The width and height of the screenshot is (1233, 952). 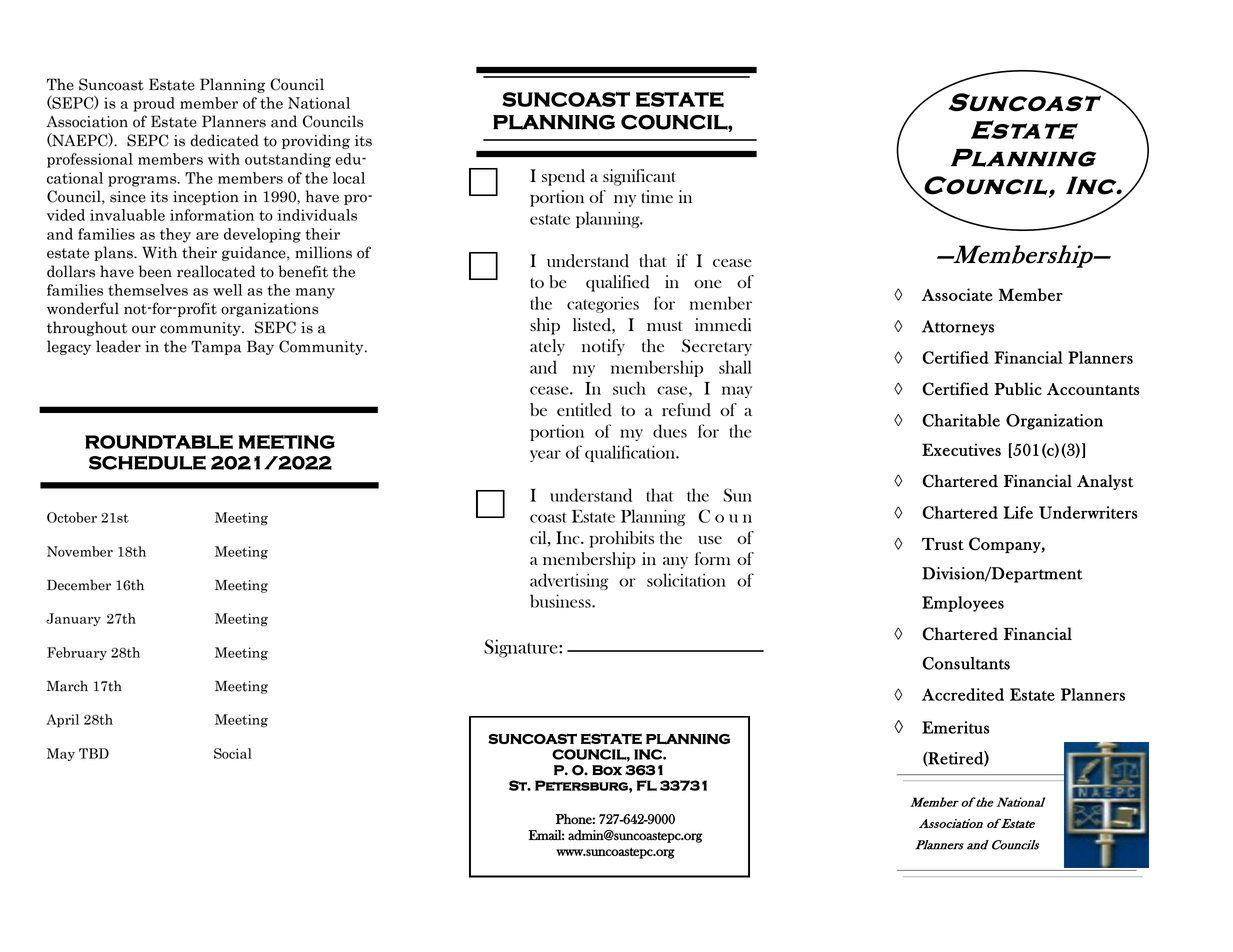 I want to click on spend, so click(x=563, y=177).
